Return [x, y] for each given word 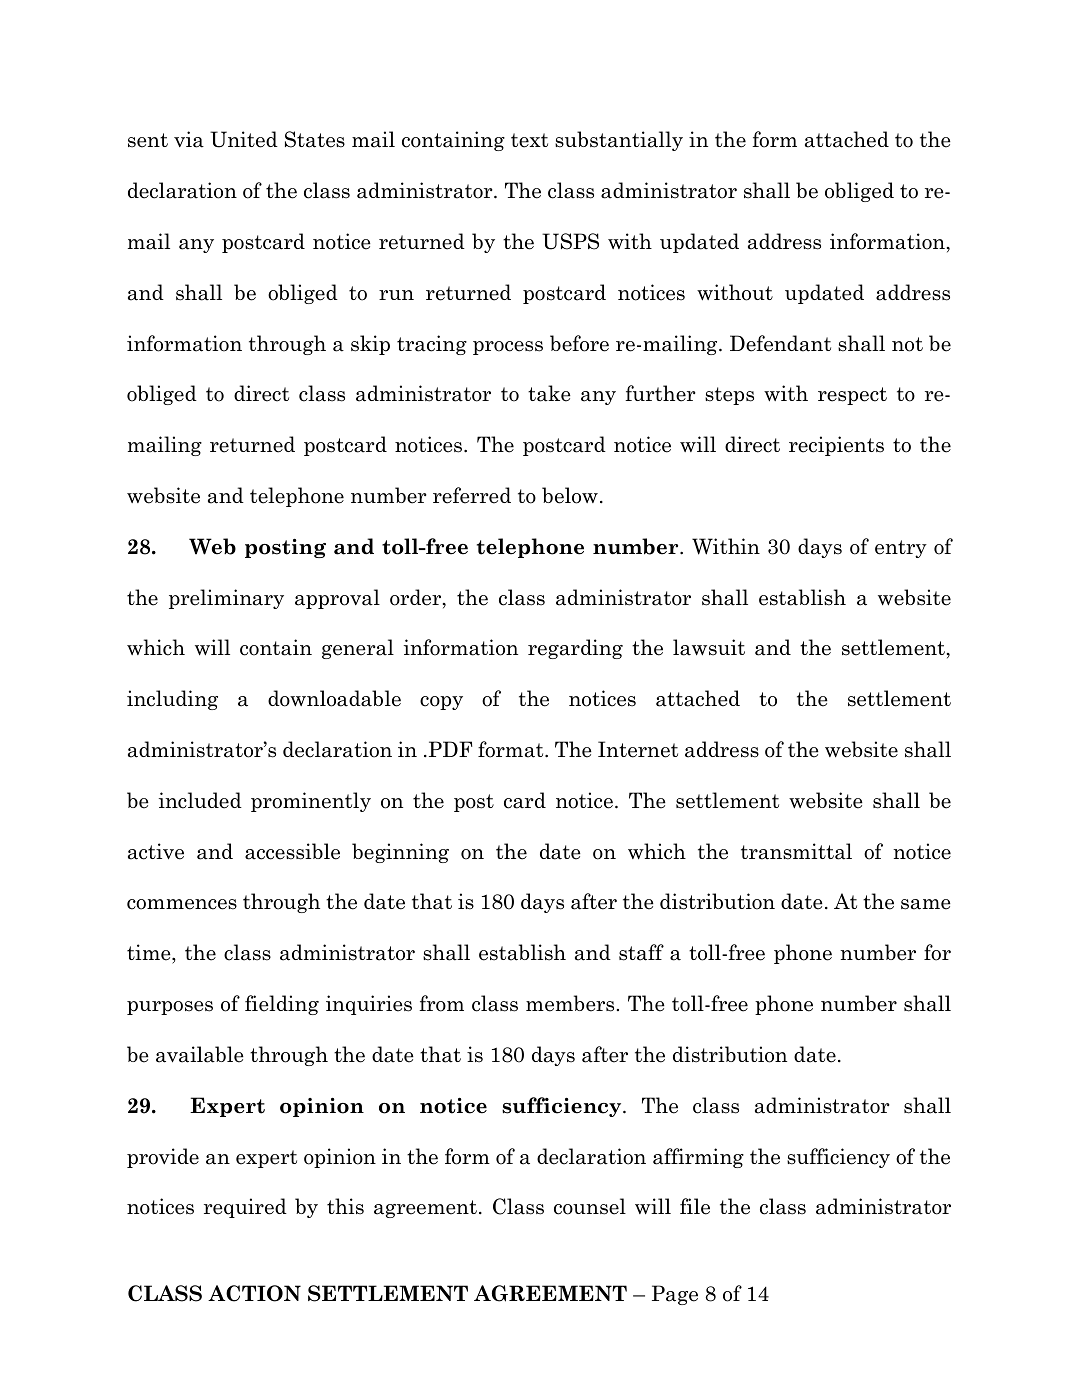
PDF [451, 749]
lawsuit [709, 647]
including [172, 700]
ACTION [254, 1293]
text [529, 140]
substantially [619, 141]
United [244, 139]
